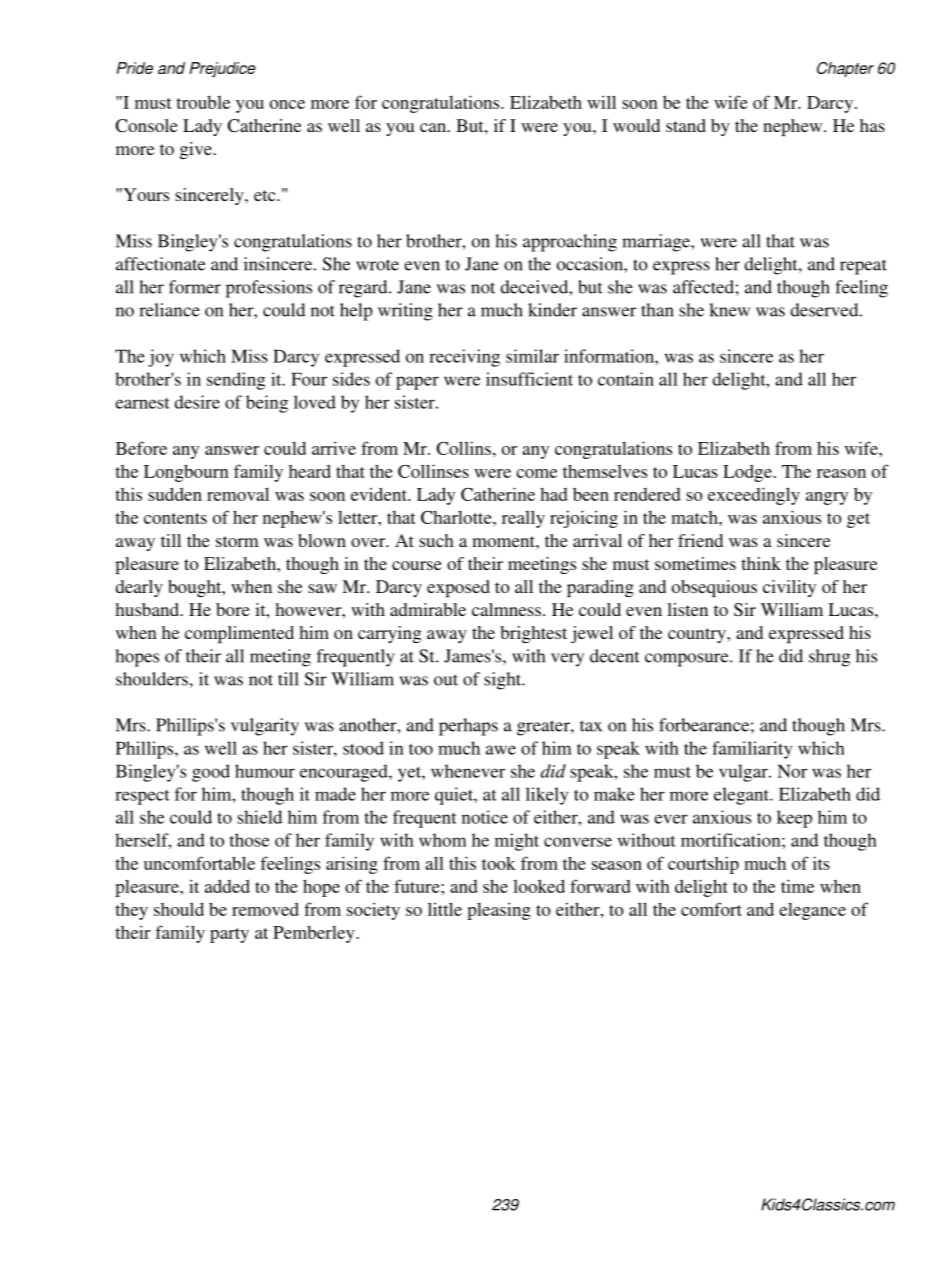 This screenshot has height=1268, width=952. What do you see at coordinates (523, 519) in the screenshot?
I see `really` at bounding box center [523, 519].
